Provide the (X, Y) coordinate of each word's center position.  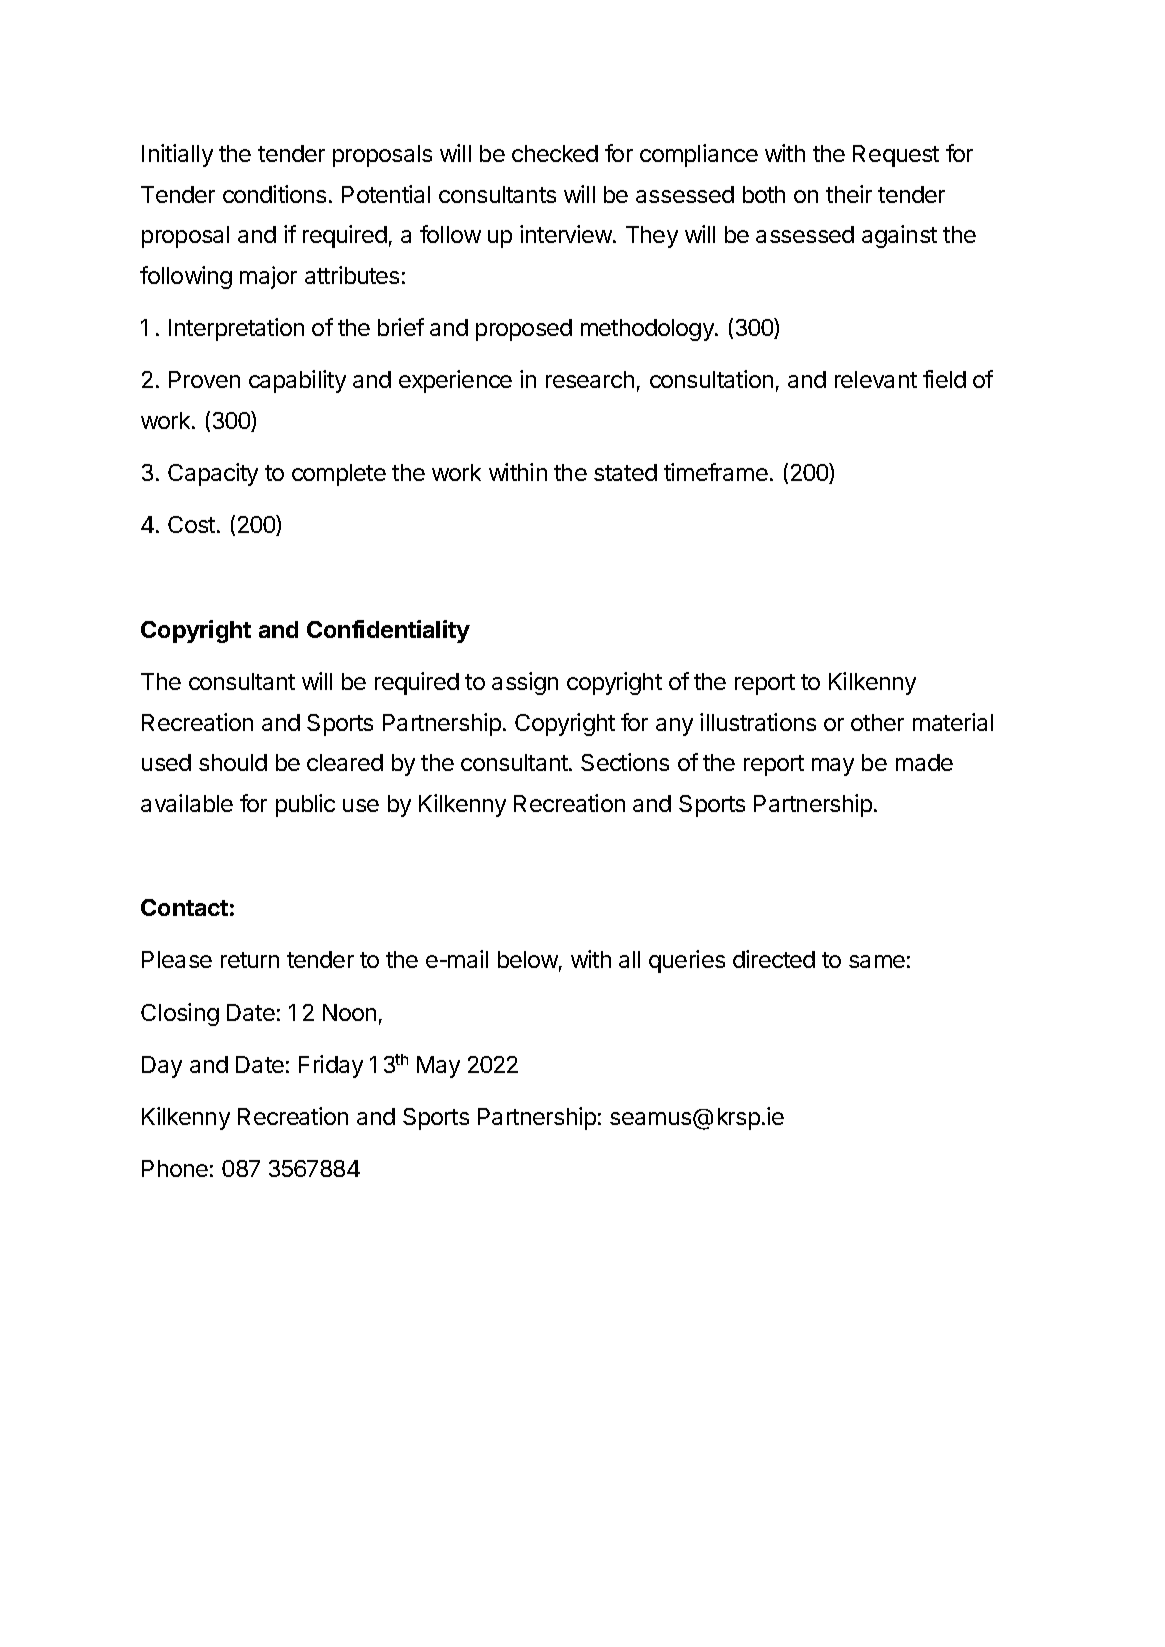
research (590, 379)
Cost (191, 524)
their (849, 194)
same (877, 961)
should (233, 762)
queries (687, 961)
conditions (274, 194)
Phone (175, 1168)
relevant (876, 379)
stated (625, 472)
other (877, 722)
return (250, 960)
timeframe (716, 472)
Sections (625, 762)
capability (297, 381)
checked (555, 153)
